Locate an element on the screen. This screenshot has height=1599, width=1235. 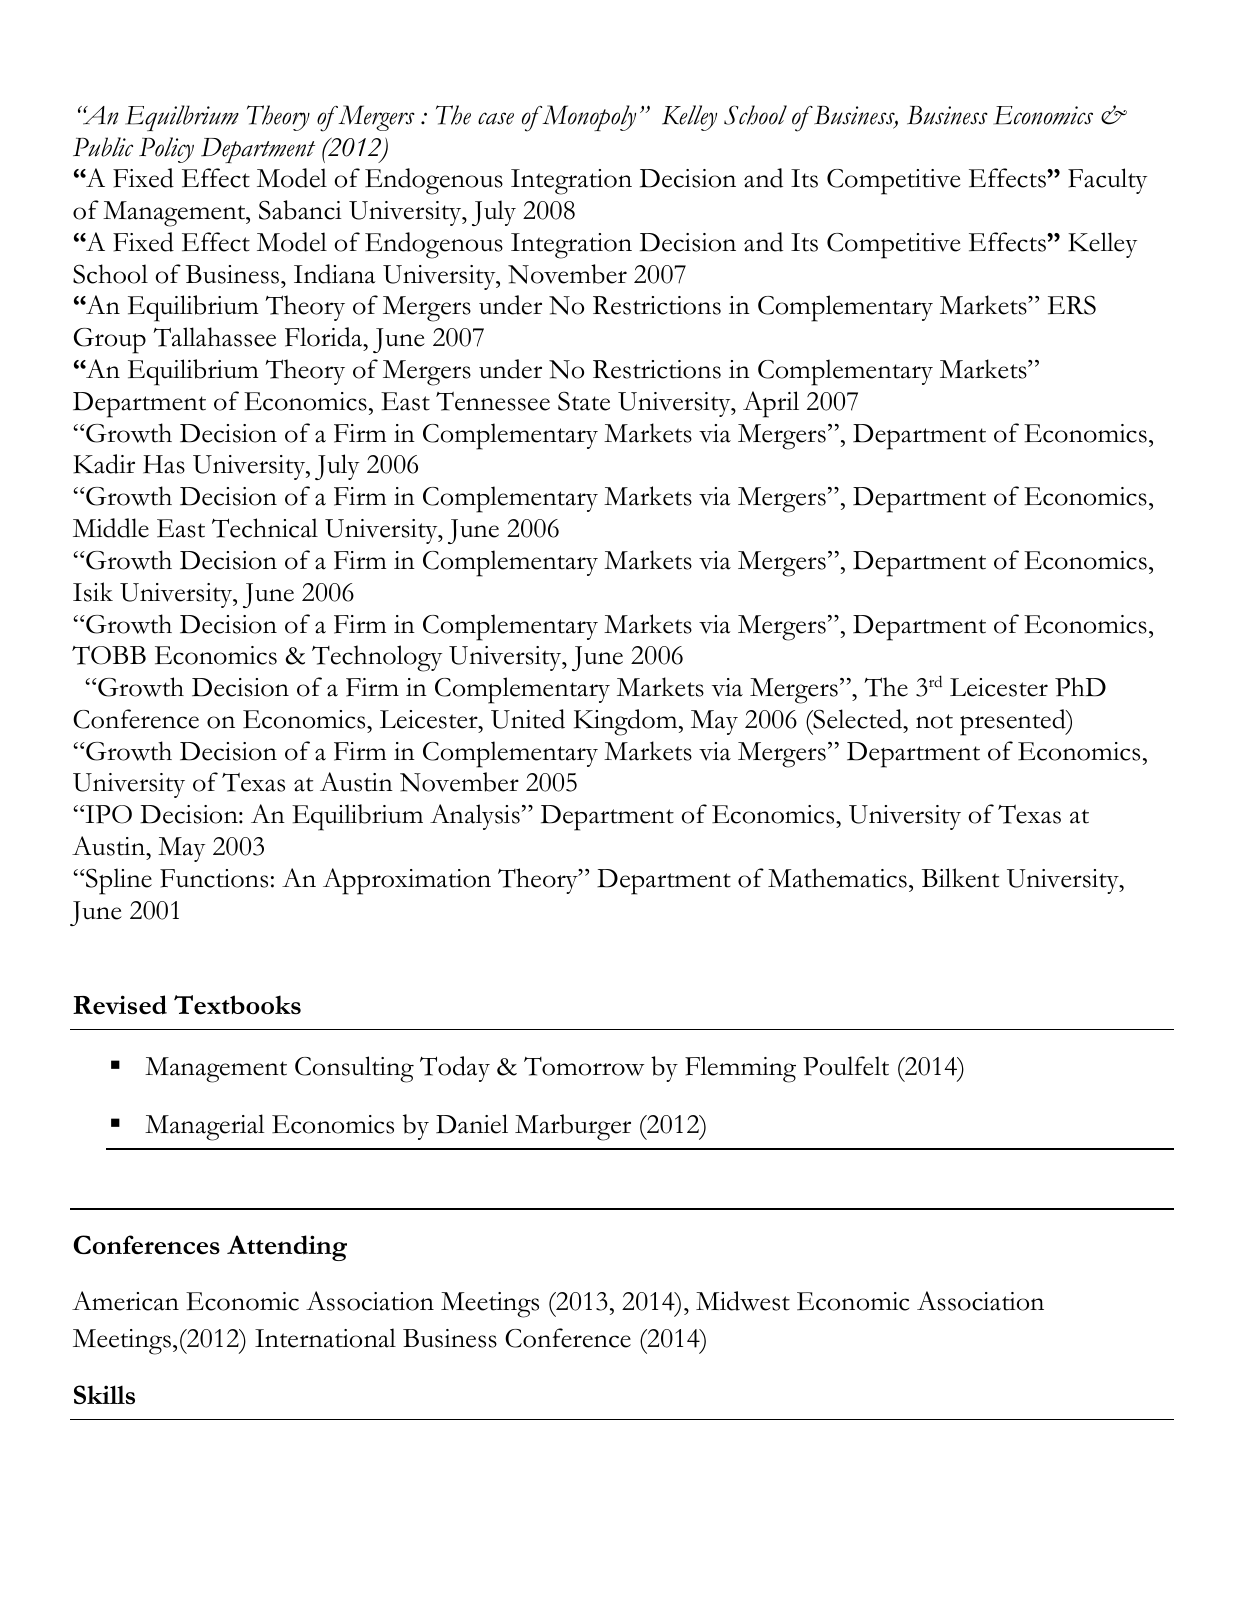
Monopoly is located at coordinates (589, 118).
